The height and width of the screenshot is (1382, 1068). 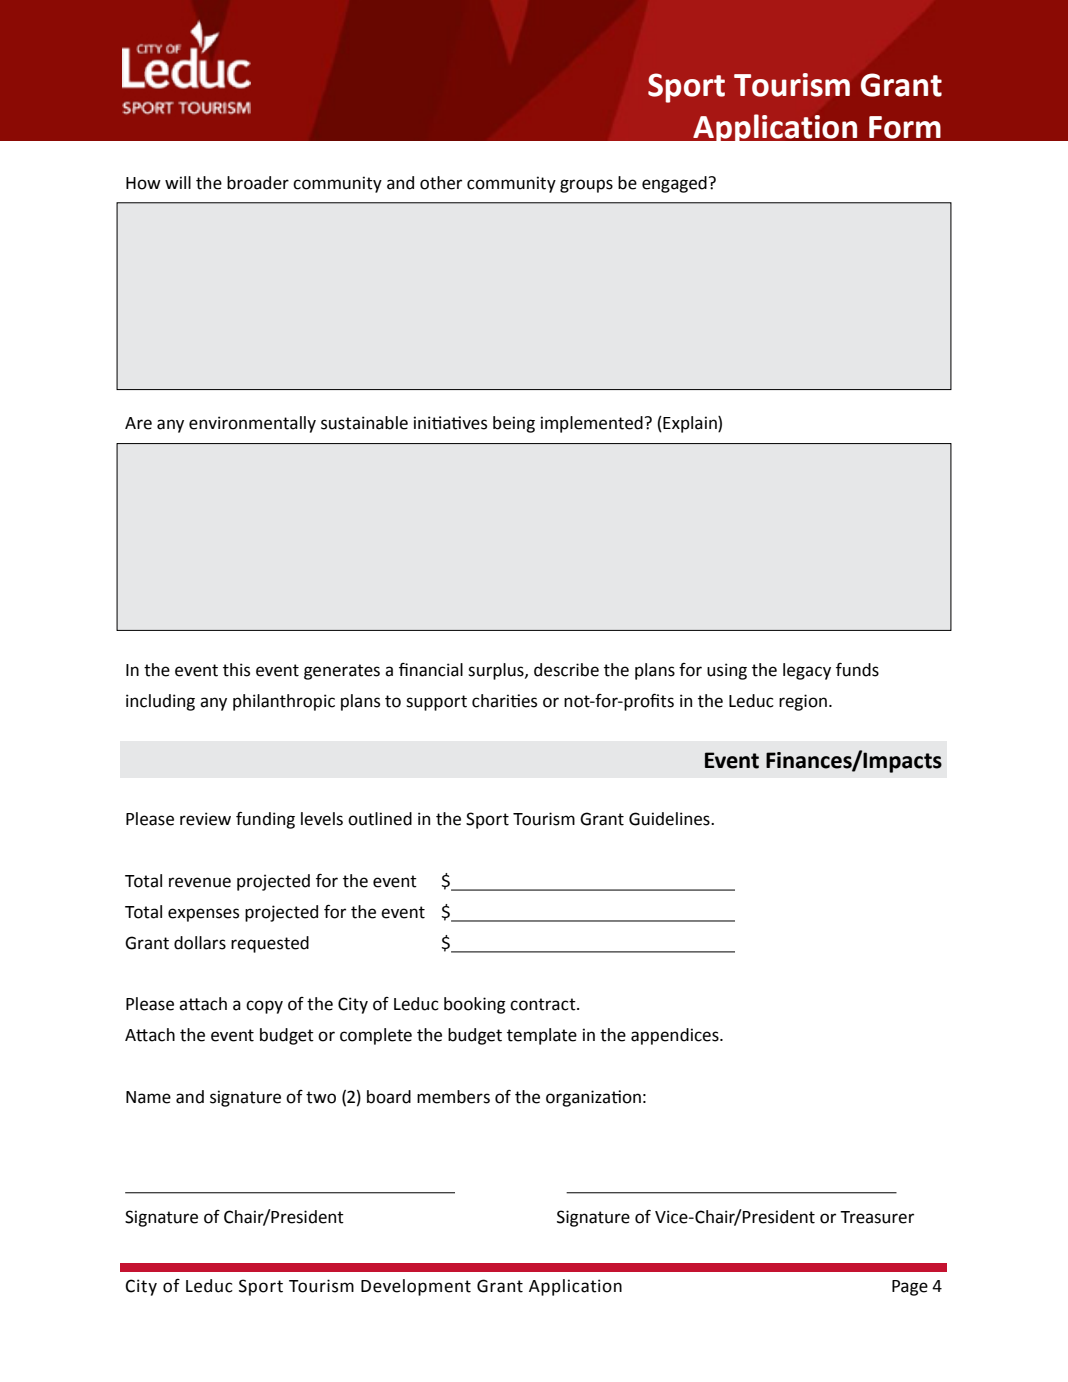 I want to click on Development, so click(x=416, y=1287).
